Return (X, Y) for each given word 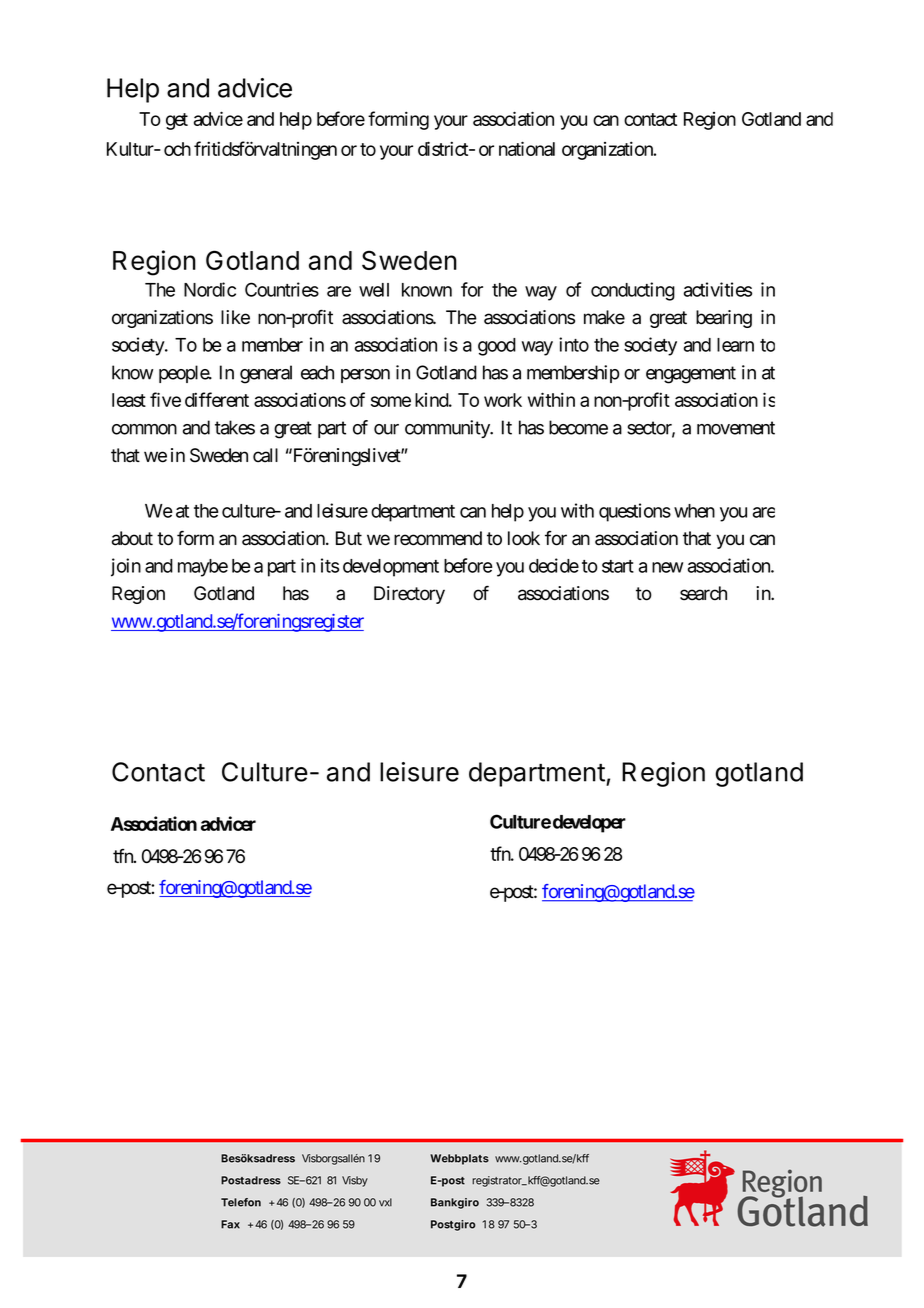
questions (635, 512)
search (703, 593)
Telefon (241, 1202)
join (126, 567)
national (527, 148)
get (177, 121)
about (132, 538)
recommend (438, 538)
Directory (409, 595)
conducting (633, 291)
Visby (355, 1181)
